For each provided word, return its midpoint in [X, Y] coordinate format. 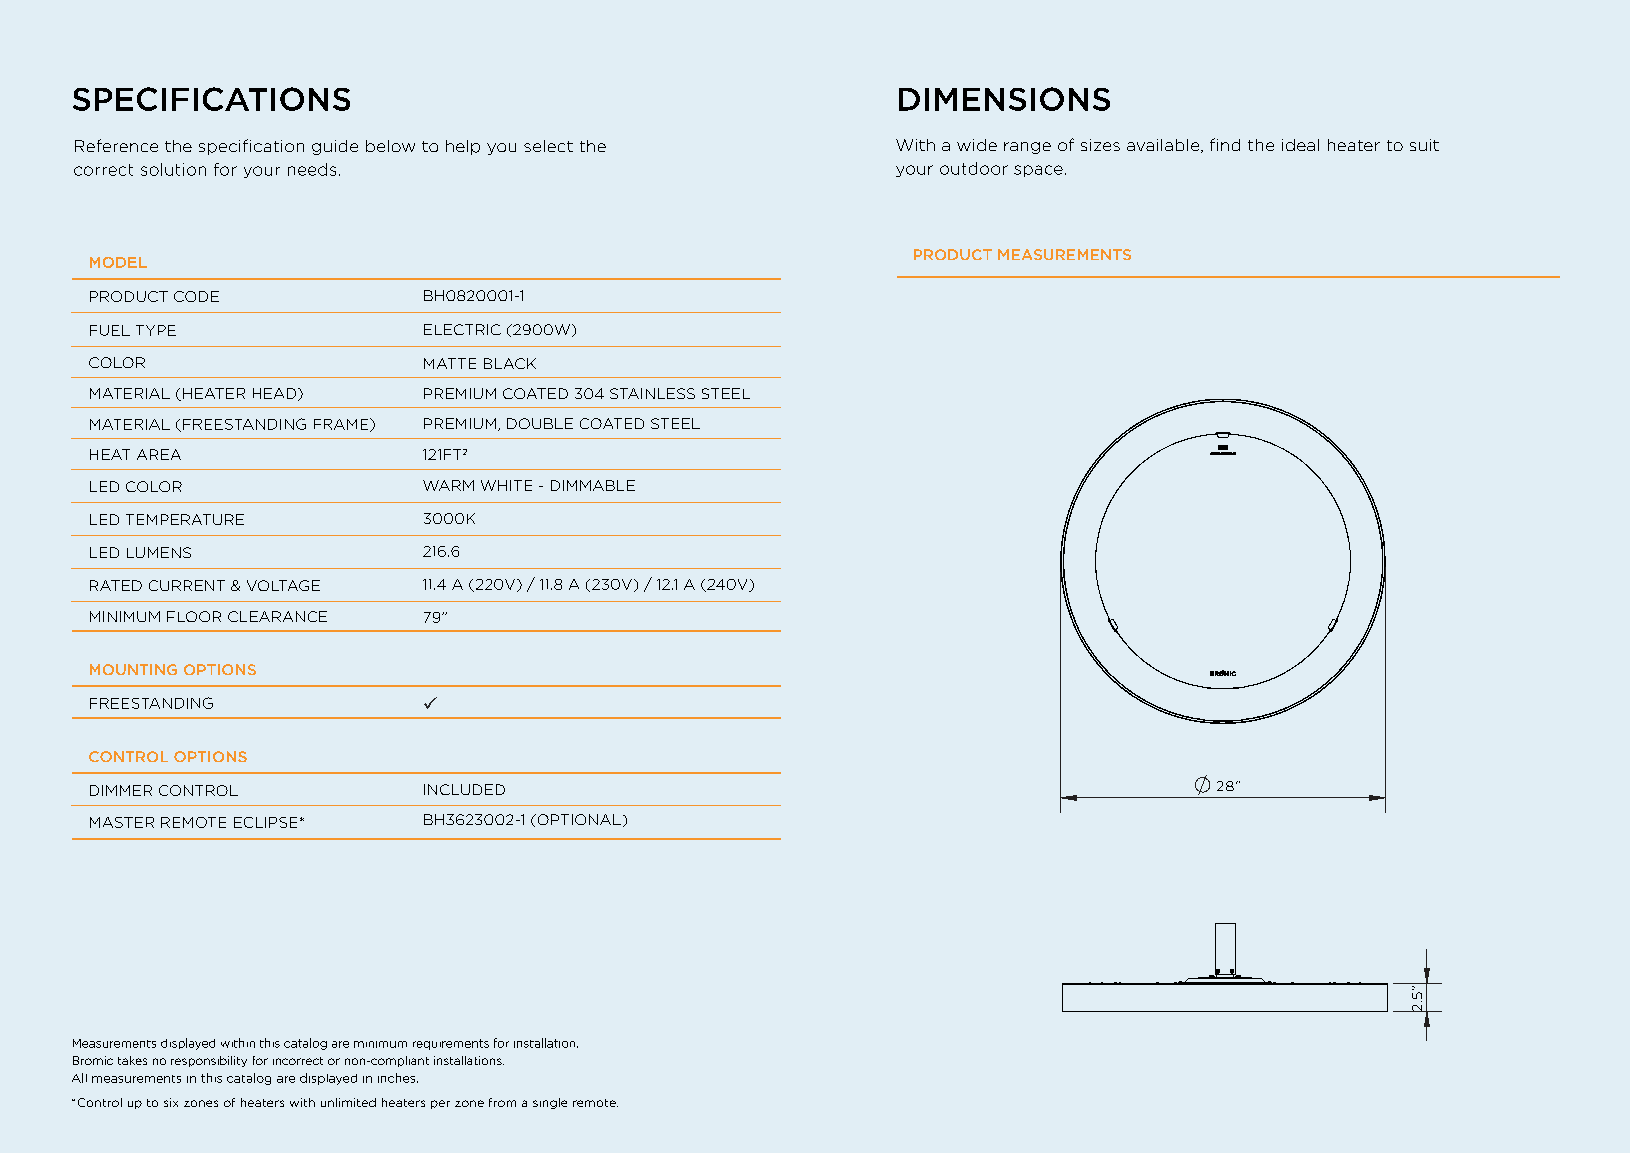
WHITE [506, 485]
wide [977, 145]
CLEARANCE [277, 616]
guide [335, 147]
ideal [1300, 145]
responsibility [209, 1061]
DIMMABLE [593, 485]
